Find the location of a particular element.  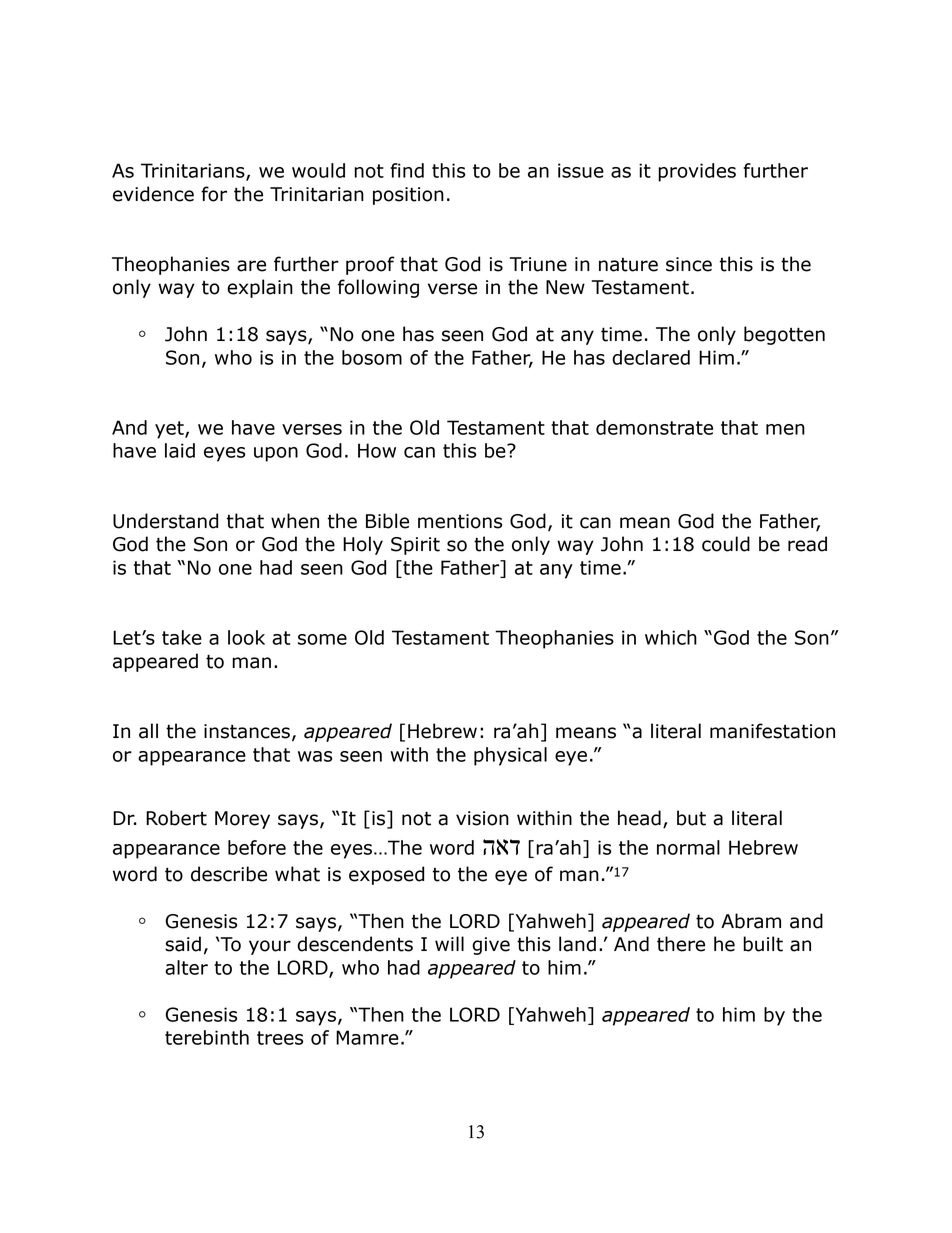

position is located at coordinates (408, 196).
